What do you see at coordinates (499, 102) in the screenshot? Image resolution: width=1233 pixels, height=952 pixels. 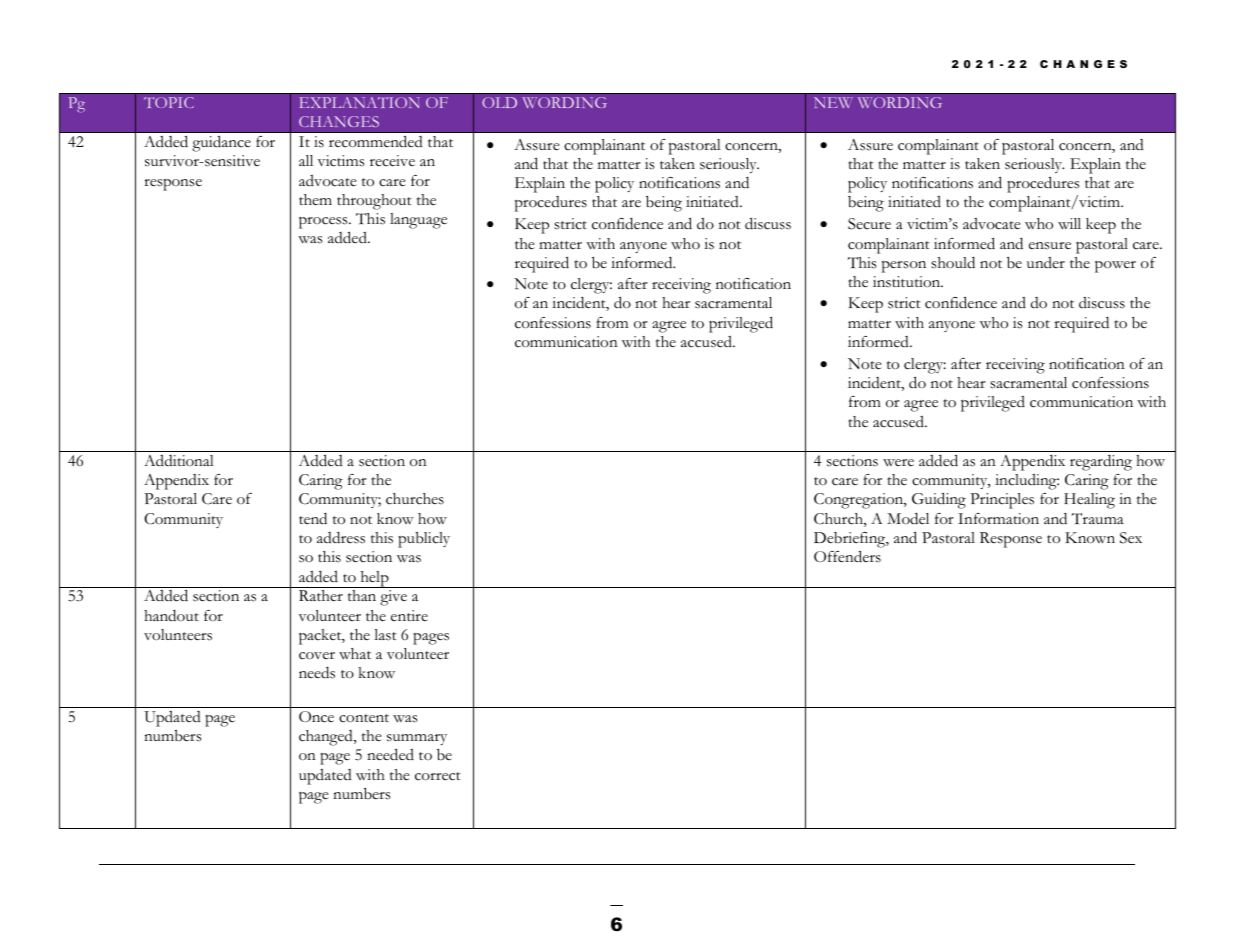 I see `OLD` at bounding box center [499, 102].
